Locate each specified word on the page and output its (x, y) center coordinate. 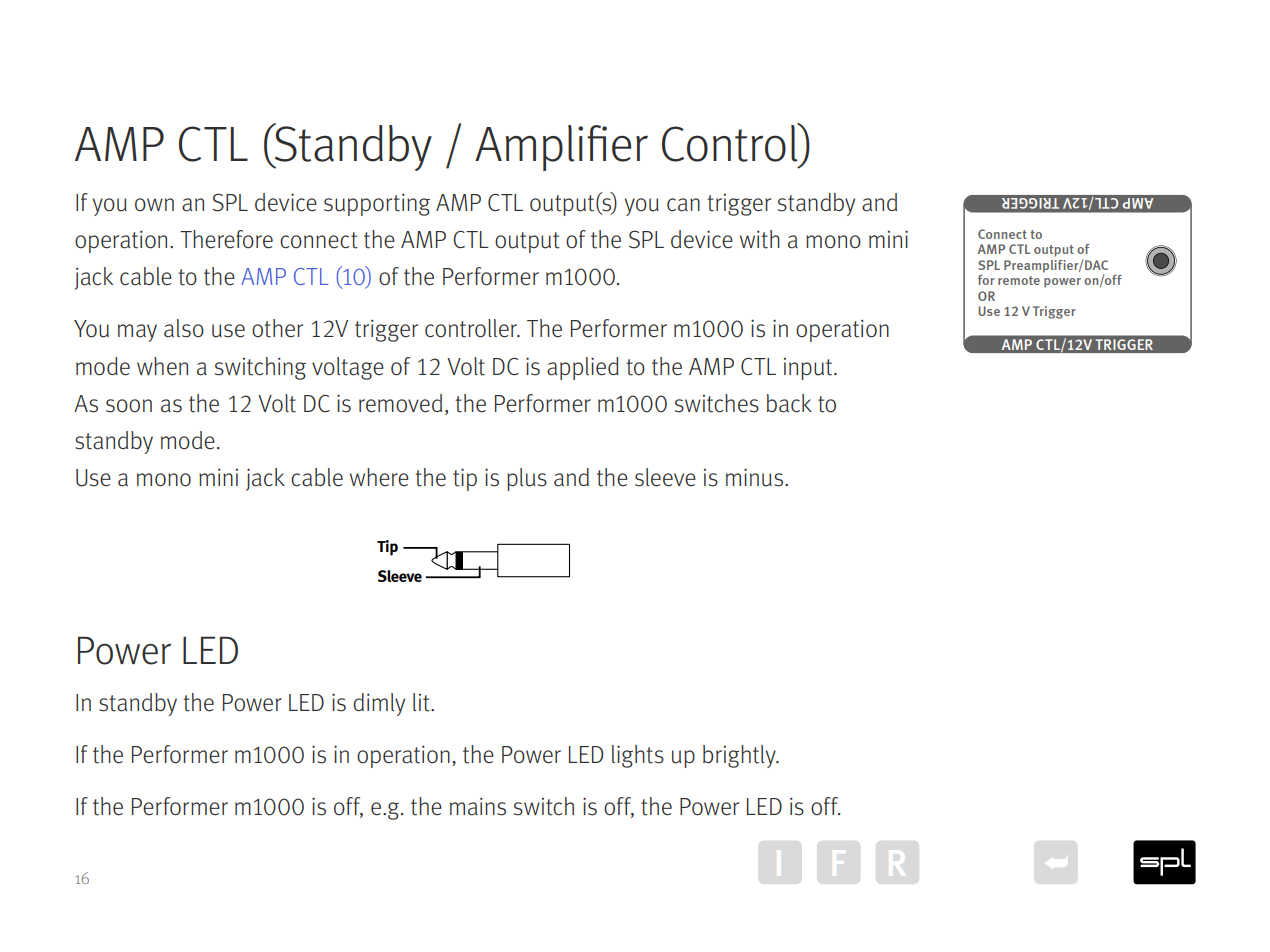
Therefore (226, 239)
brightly (740, 756)
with (760, 239)
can (683, 205)
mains (478, 806)
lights (638, 756)
